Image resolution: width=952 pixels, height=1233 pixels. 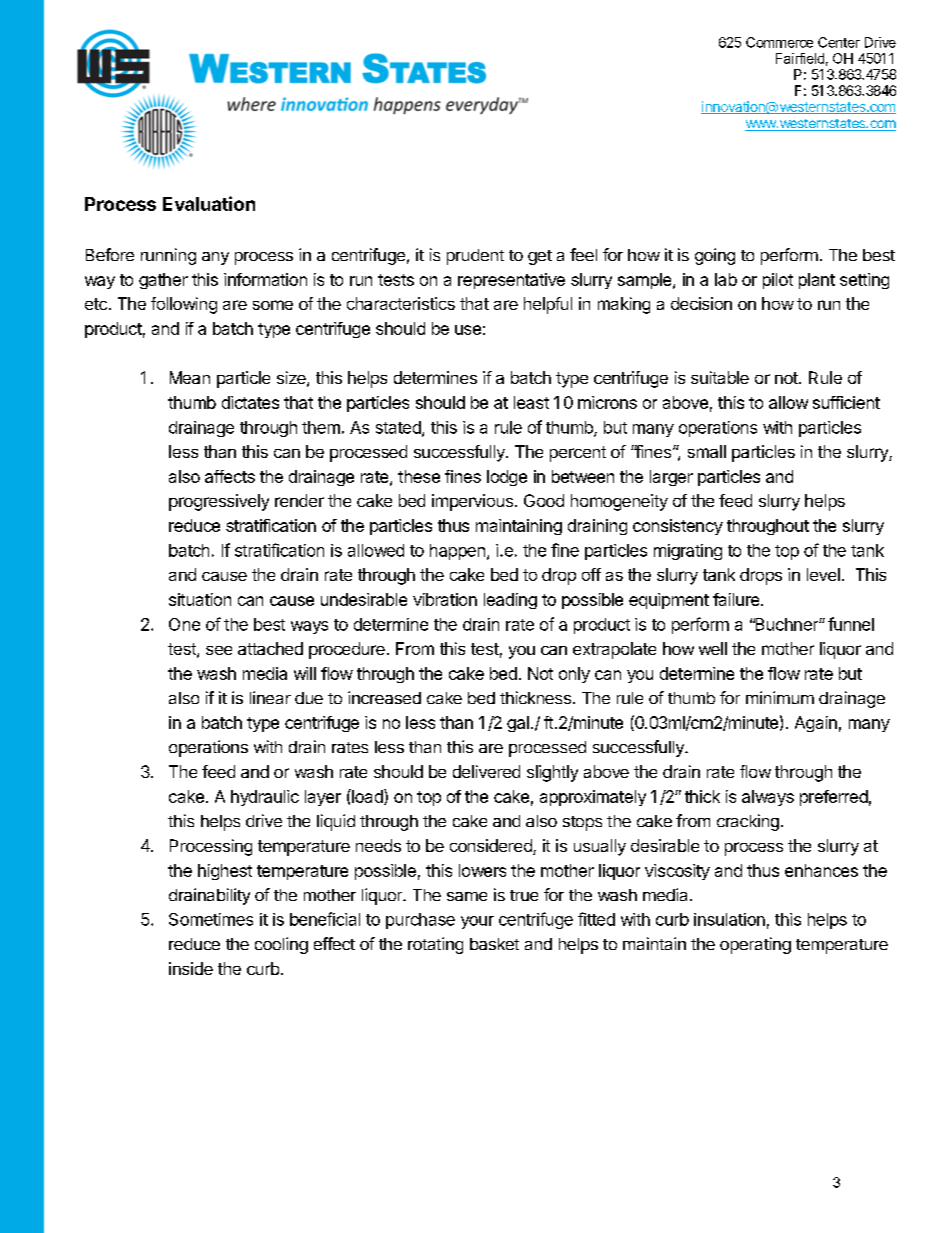 What do you see at coordinates (779, 42) in the screenshot?
I see `Commerce` at bounding box center [779, 42].
